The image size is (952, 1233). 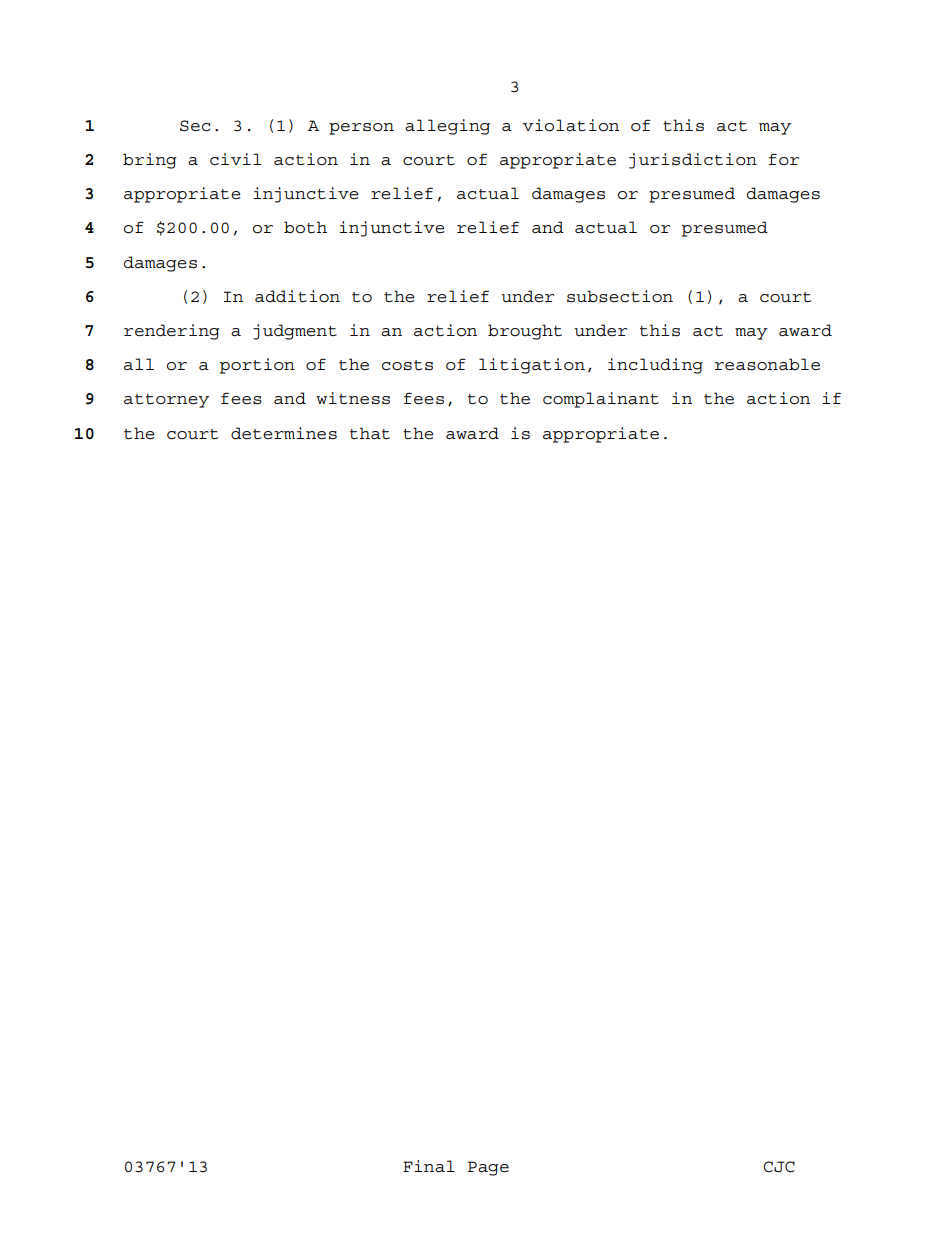 What do you see at coordinates (235, 159) in the screenshot?
I see `civil` at bounding box center [235, 159].
